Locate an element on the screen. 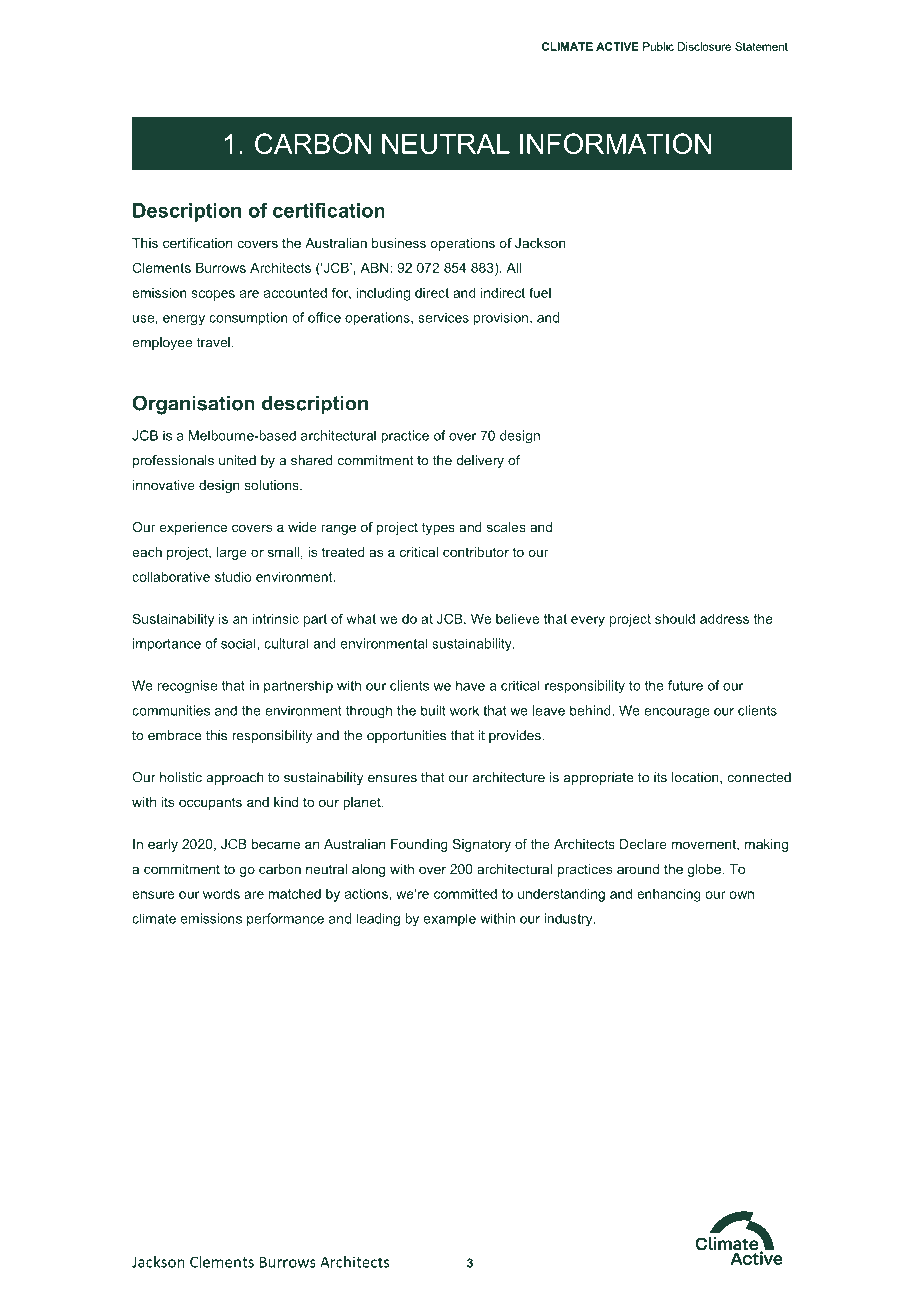 This screenshot has width=924, height=1308. assessment is located at coordinates (647, 318).
